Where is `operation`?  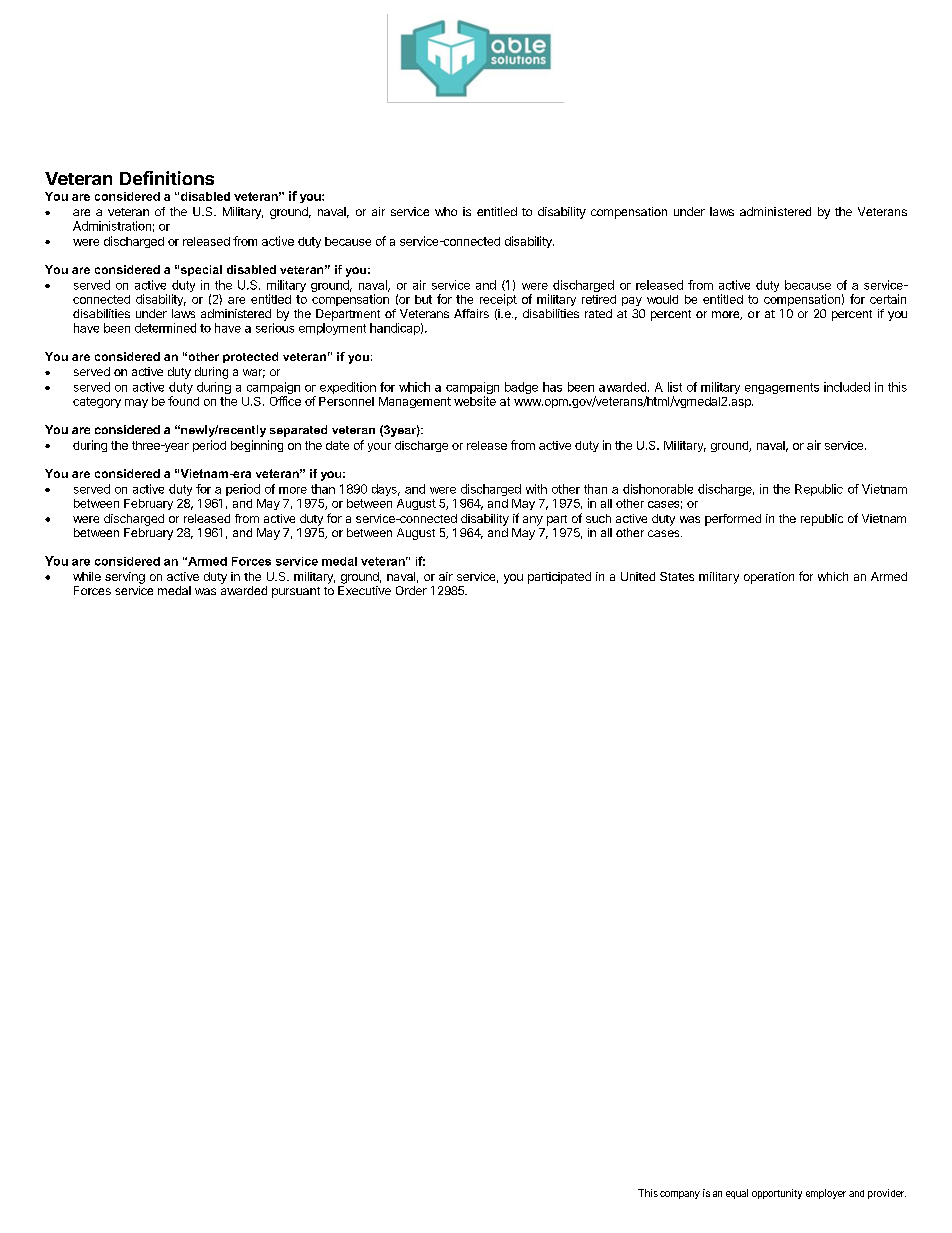 operation is located at coordinates (769, 578).
